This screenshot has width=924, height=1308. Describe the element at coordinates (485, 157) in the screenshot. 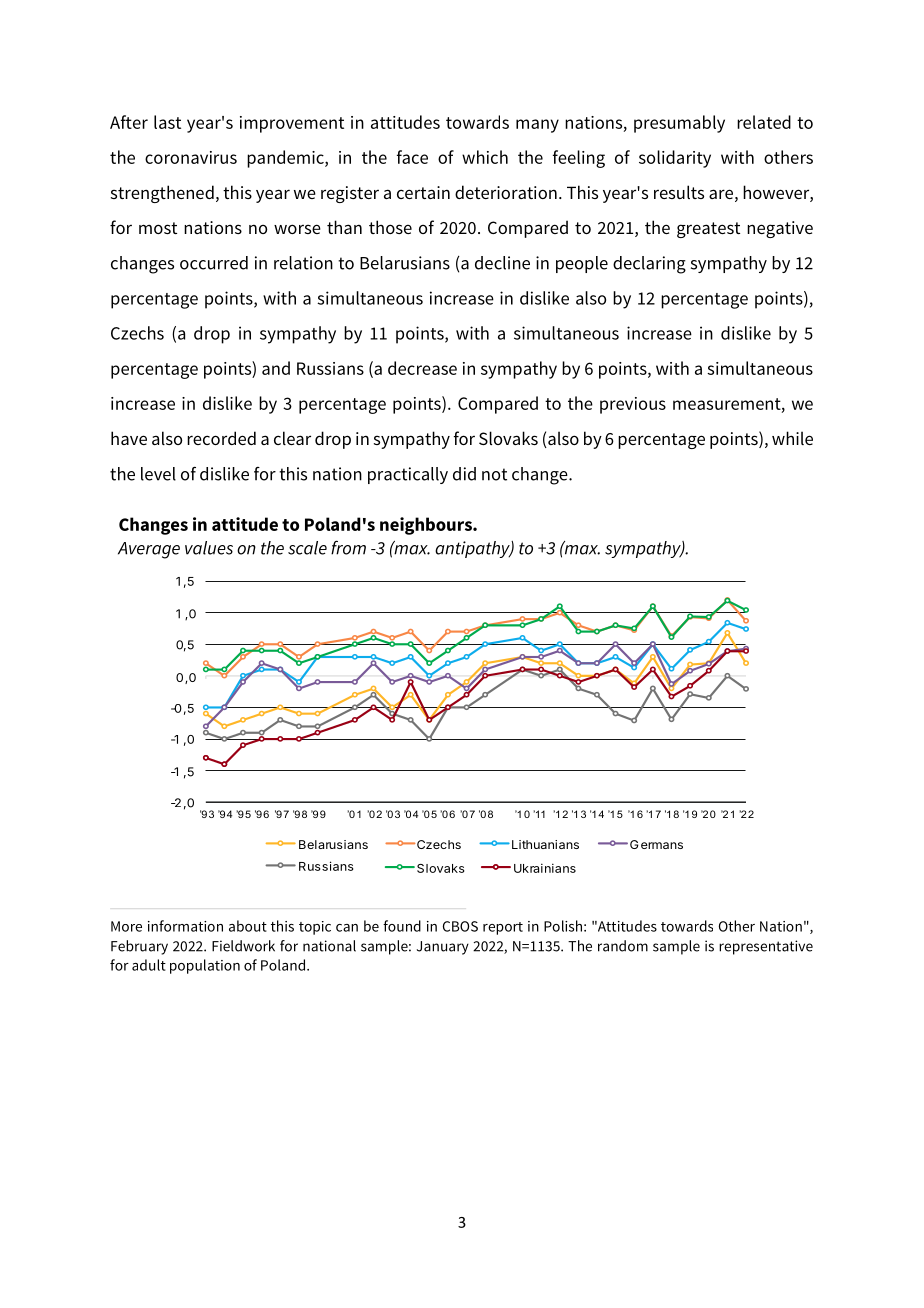

I see `which` at that location.
